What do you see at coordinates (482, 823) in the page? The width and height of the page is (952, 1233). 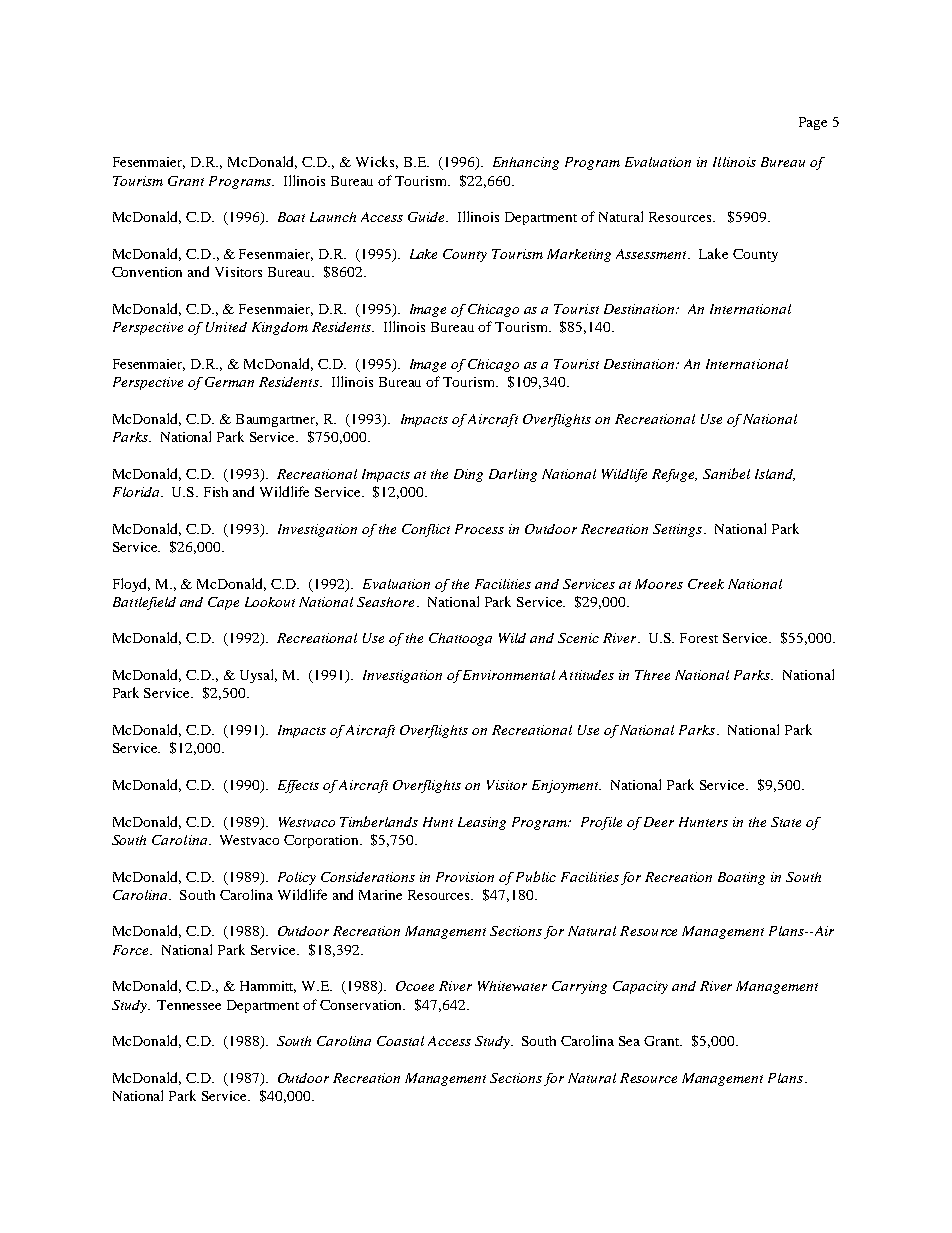 I see `Leasing` at bounding box center [482, 823].
